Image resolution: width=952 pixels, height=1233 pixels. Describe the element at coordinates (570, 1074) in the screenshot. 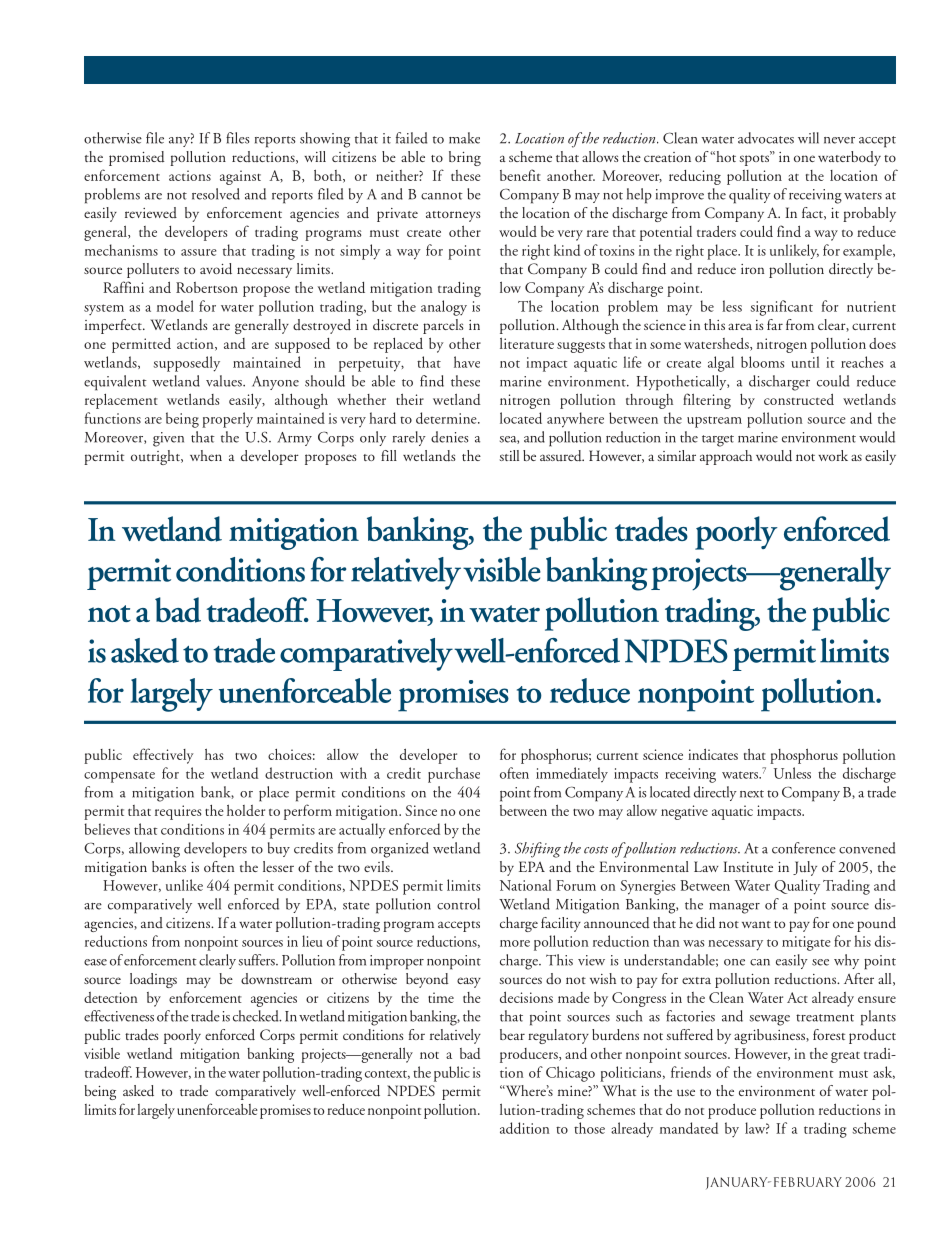

I see `Chicago` at that location.
